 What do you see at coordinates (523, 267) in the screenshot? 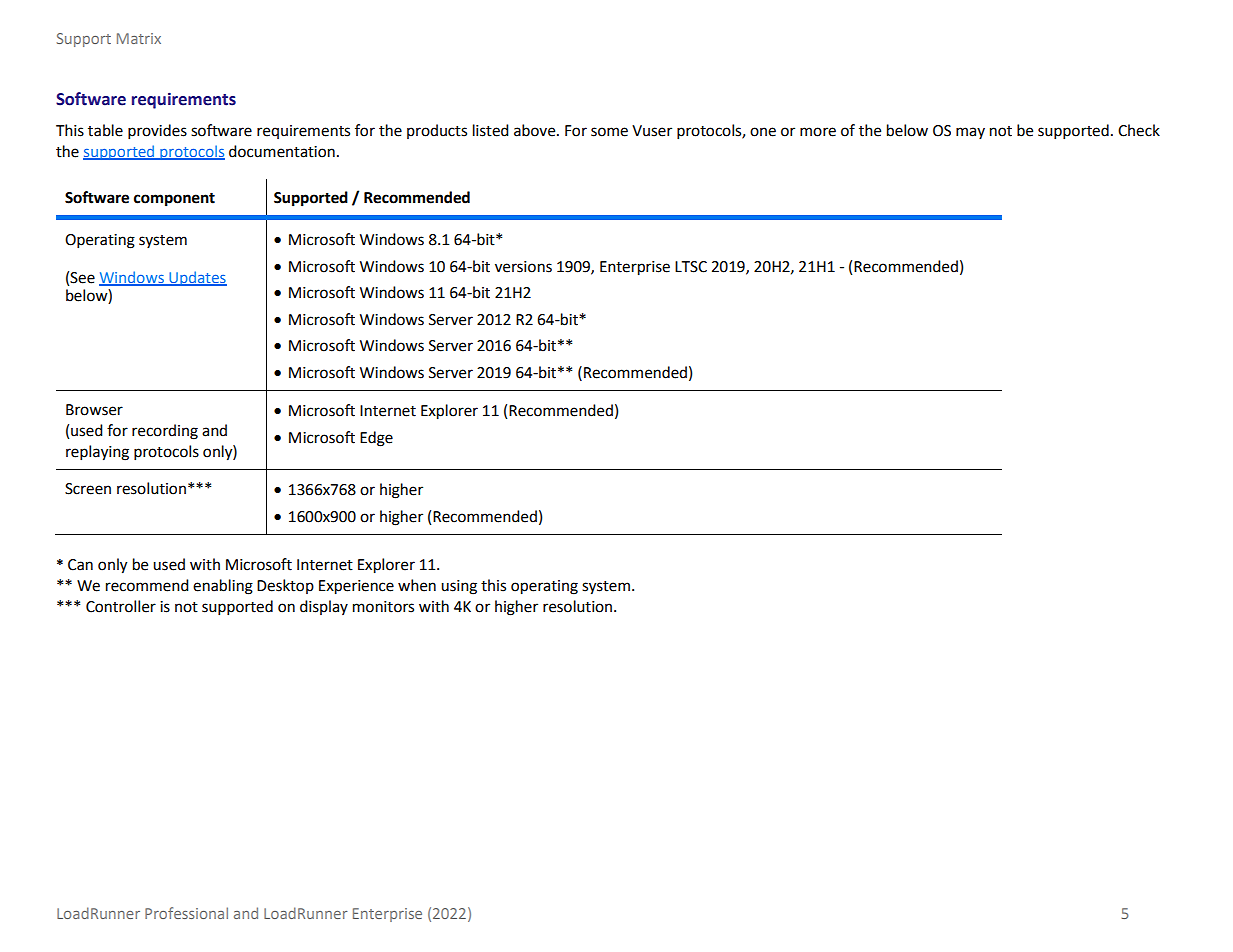
I see `versions` at bounding box center [523, 267].
